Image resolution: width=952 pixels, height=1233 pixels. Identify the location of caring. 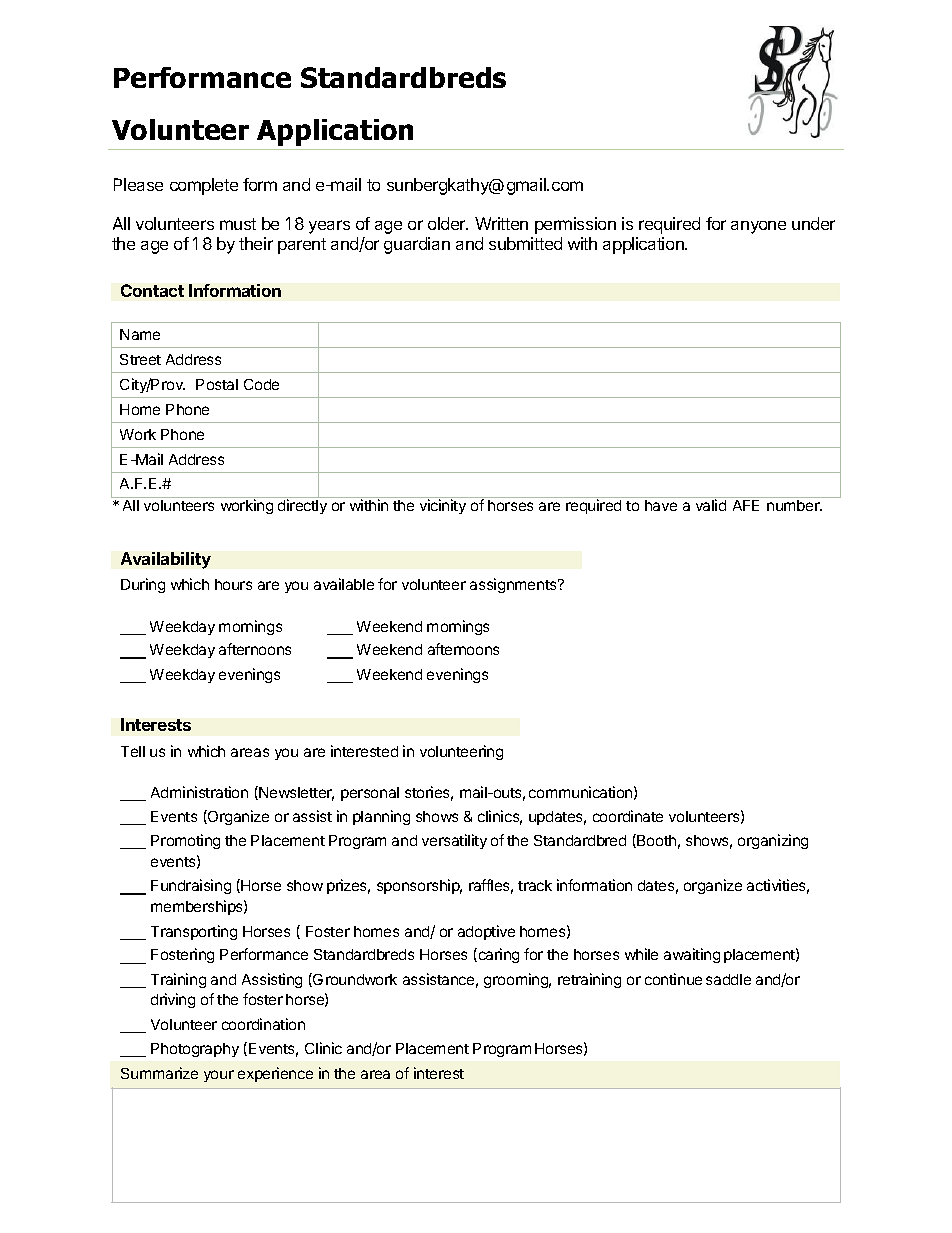
(497, 955).
